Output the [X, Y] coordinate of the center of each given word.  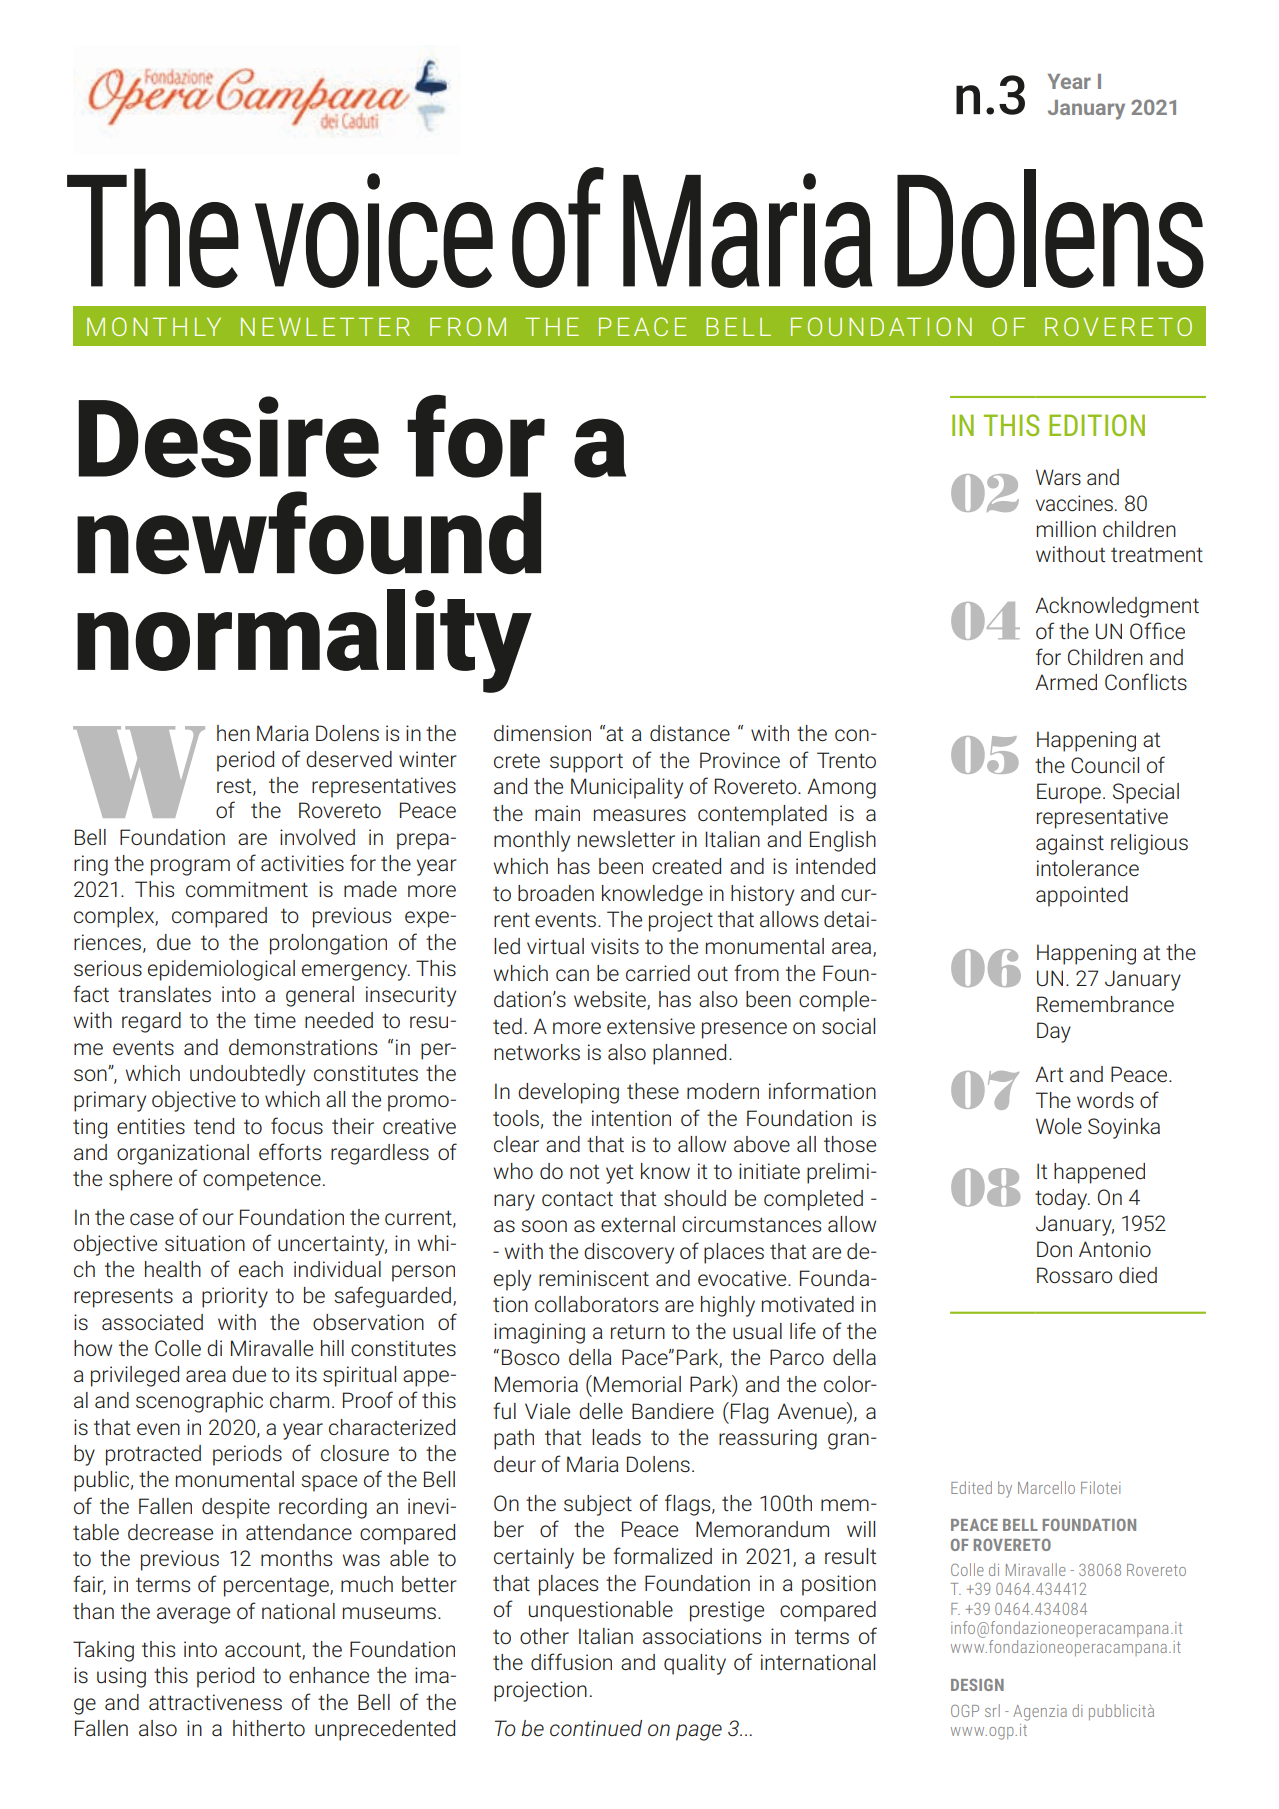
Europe [1069, 793]
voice [374, 230]
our [218, 1219]
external [638, 1224]
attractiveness [215, 1702]
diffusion [571, 1662]
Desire [229, 437]
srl [992, 1710]
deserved [349, 759]
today [1062, 1199]
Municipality [627, 788]
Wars [1058, 477]
